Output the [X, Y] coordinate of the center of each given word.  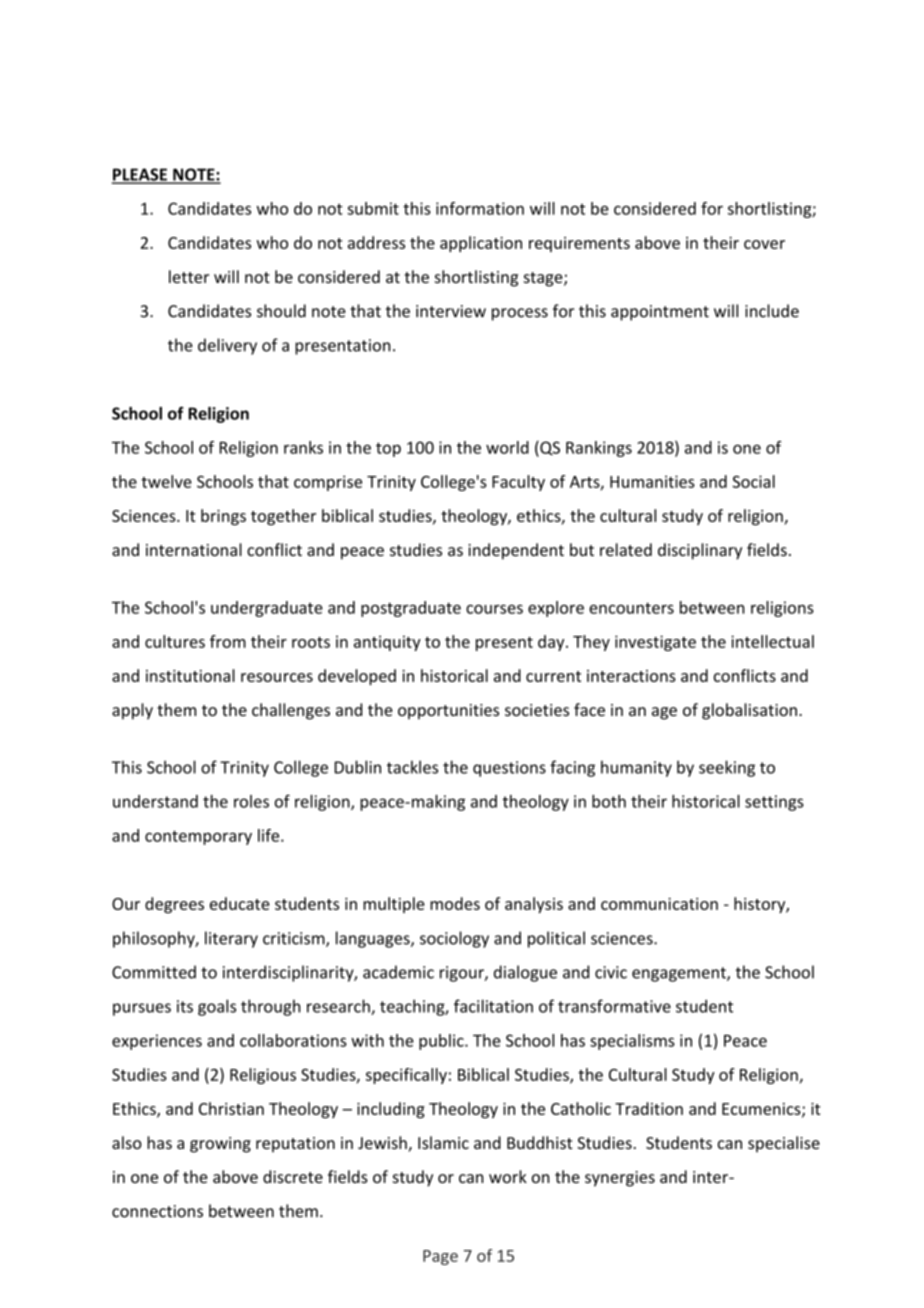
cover [764, 244]
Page [440, 1257]
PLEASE [140, 175]
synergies [620, 1179]
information [480, 208]
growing [220, 1145]
